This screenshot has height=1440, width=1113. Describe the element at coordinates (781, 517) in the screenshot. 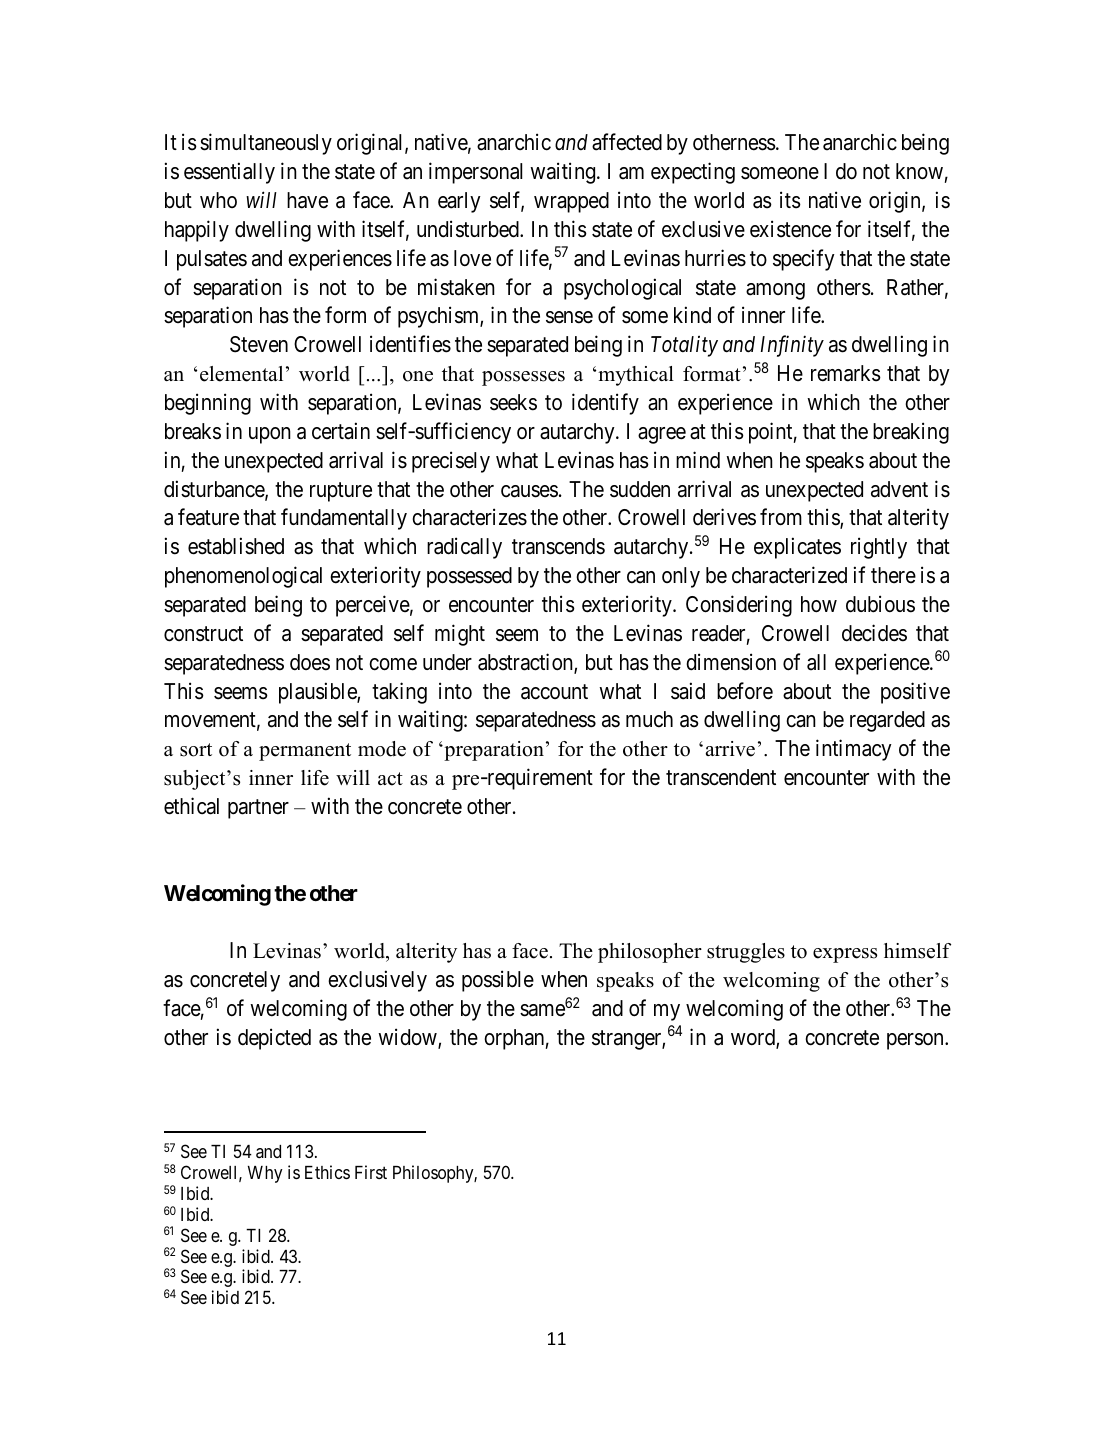

I see `from` at that location.
